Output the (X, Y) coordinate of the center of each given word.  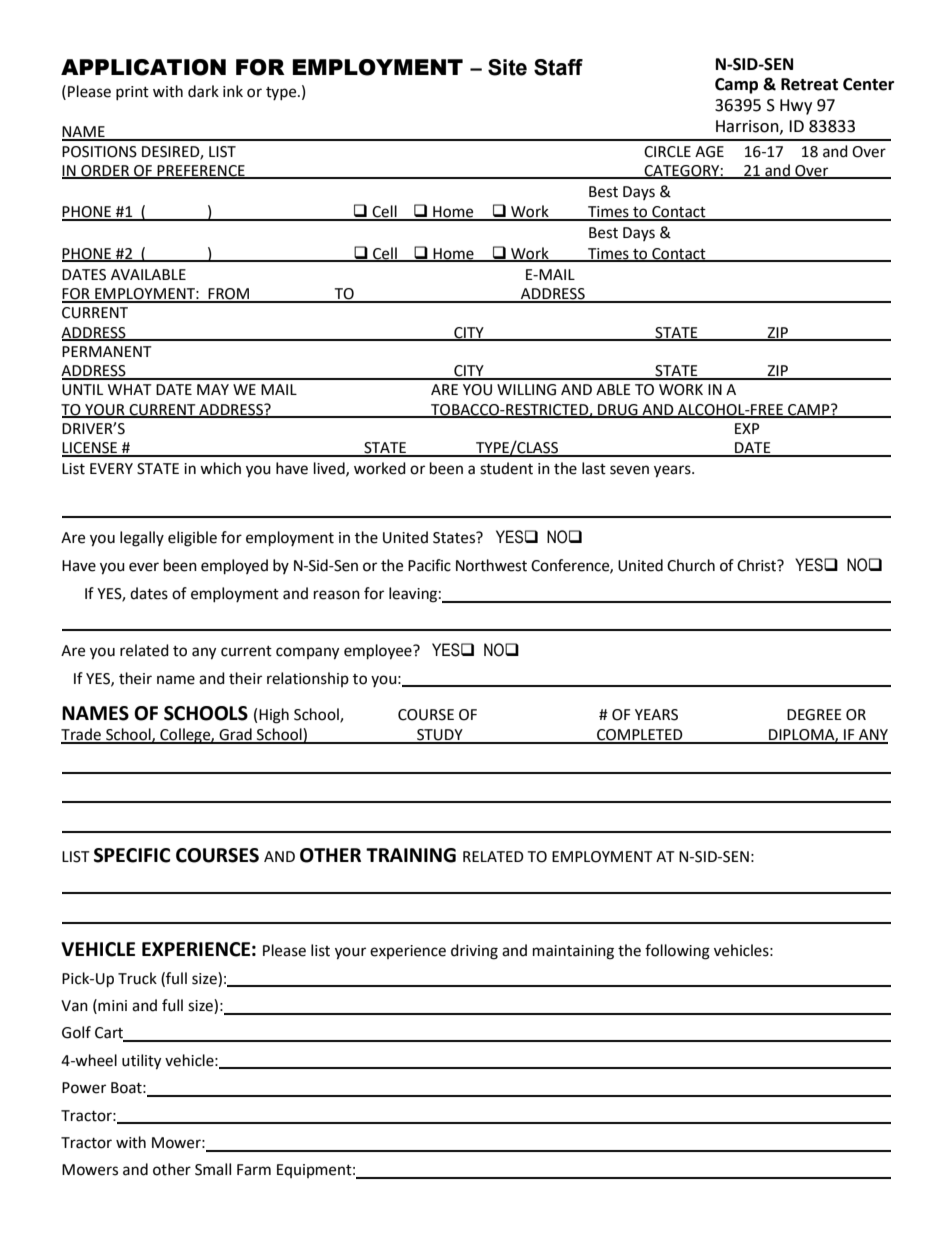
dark (203, 91)
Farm (254, 1170)
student (506, 468)
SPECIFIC (132, 855)
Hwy (796, 107)
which (220, 468)
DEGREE (814, 715)
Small (213, 1169)
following (677, 952)
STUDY (440, 736)
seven (629, 470)
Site (507, 67)
